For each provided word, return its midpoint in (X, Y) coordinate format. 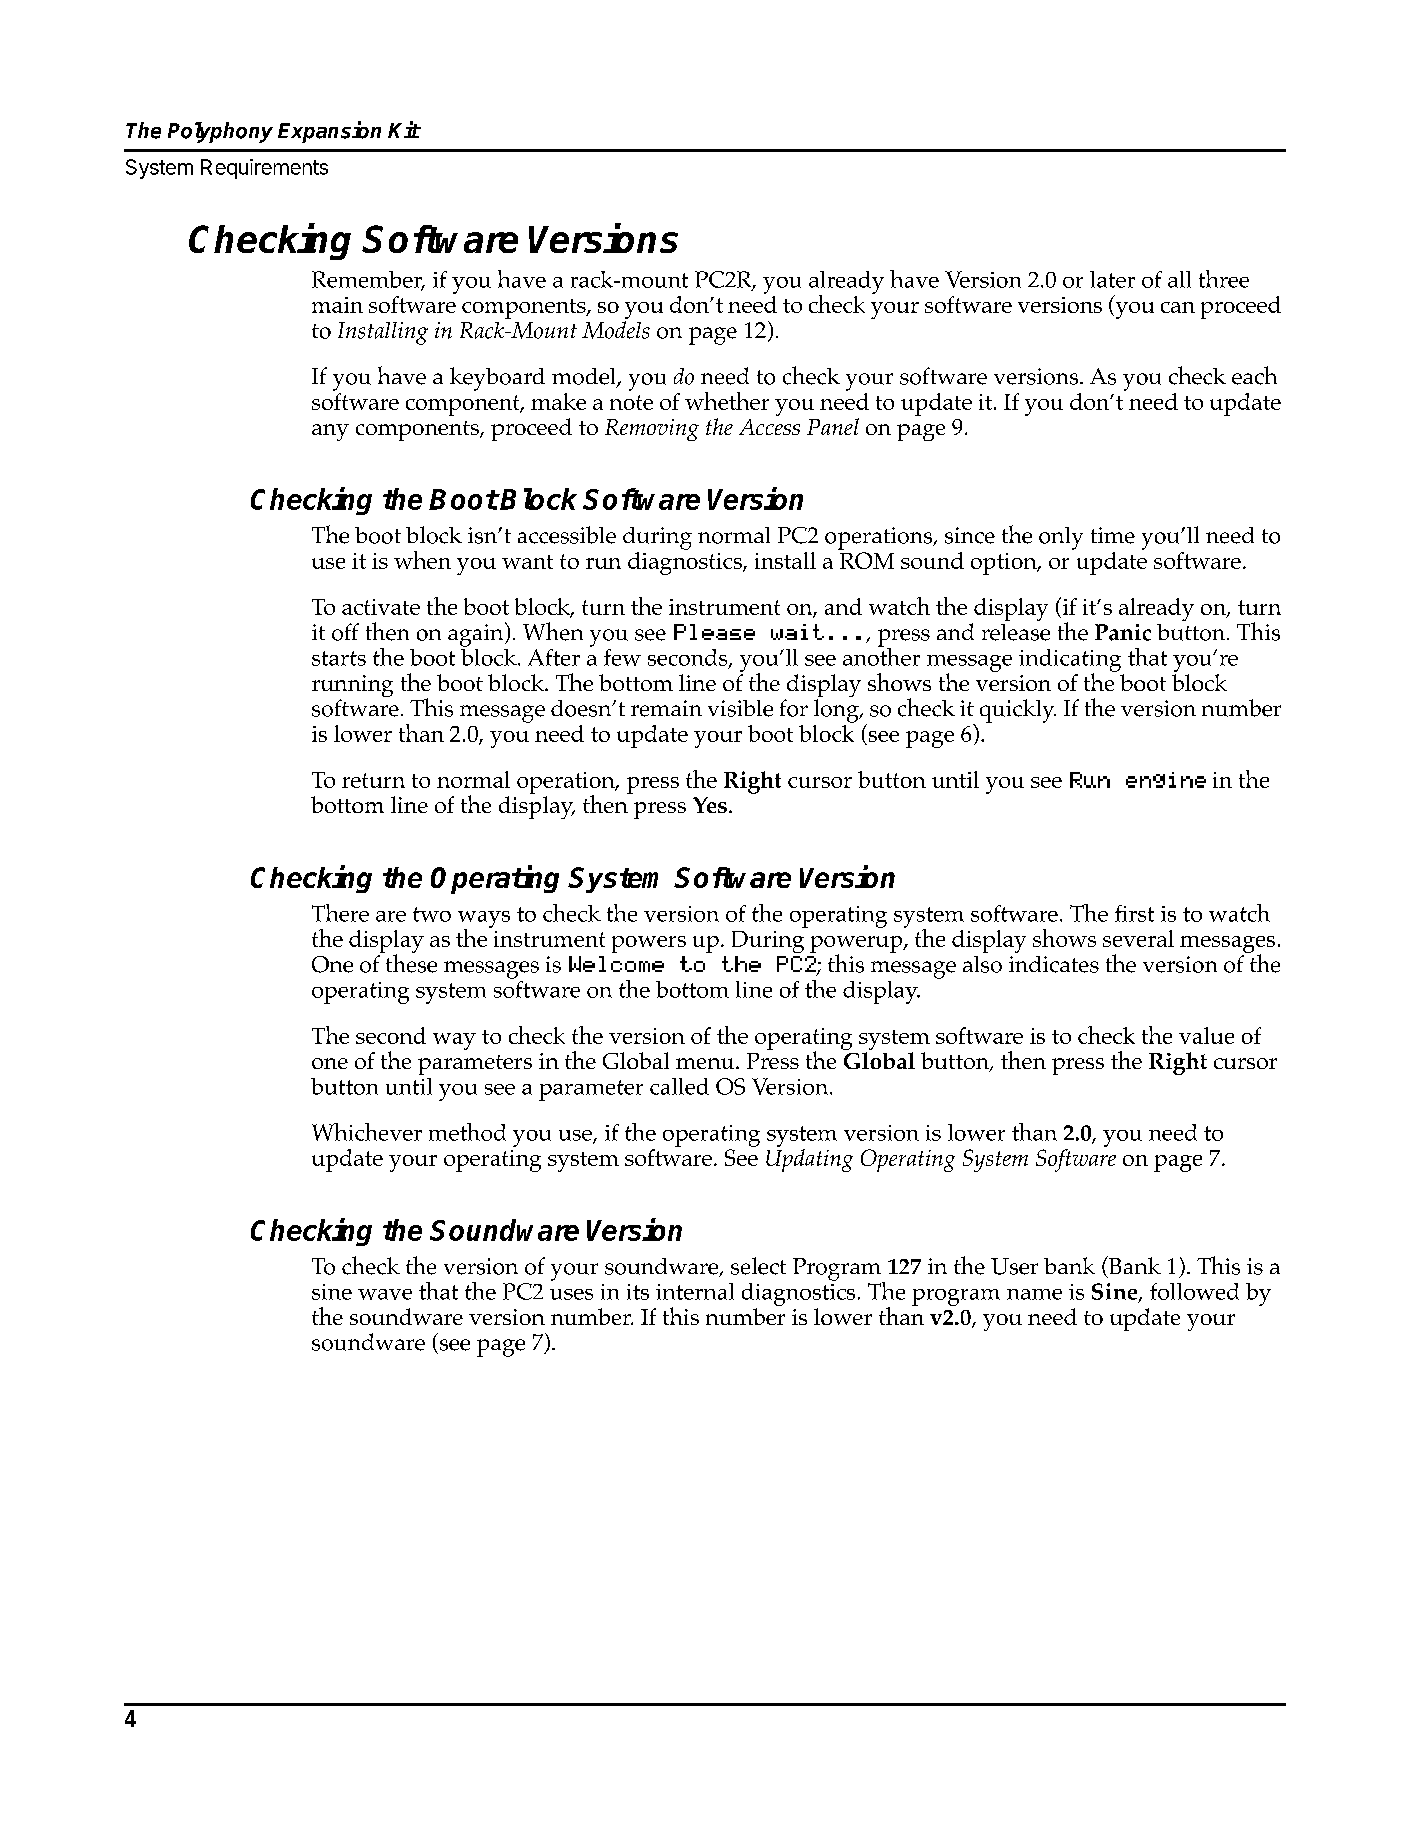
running (352, 687)
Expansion (329, 132)
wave (385, 1294)
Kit (404, 129)
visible (740, 708)
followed (1194, 1291)
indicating (1070, 661)
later (1112, 279)
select (758, 1266)
